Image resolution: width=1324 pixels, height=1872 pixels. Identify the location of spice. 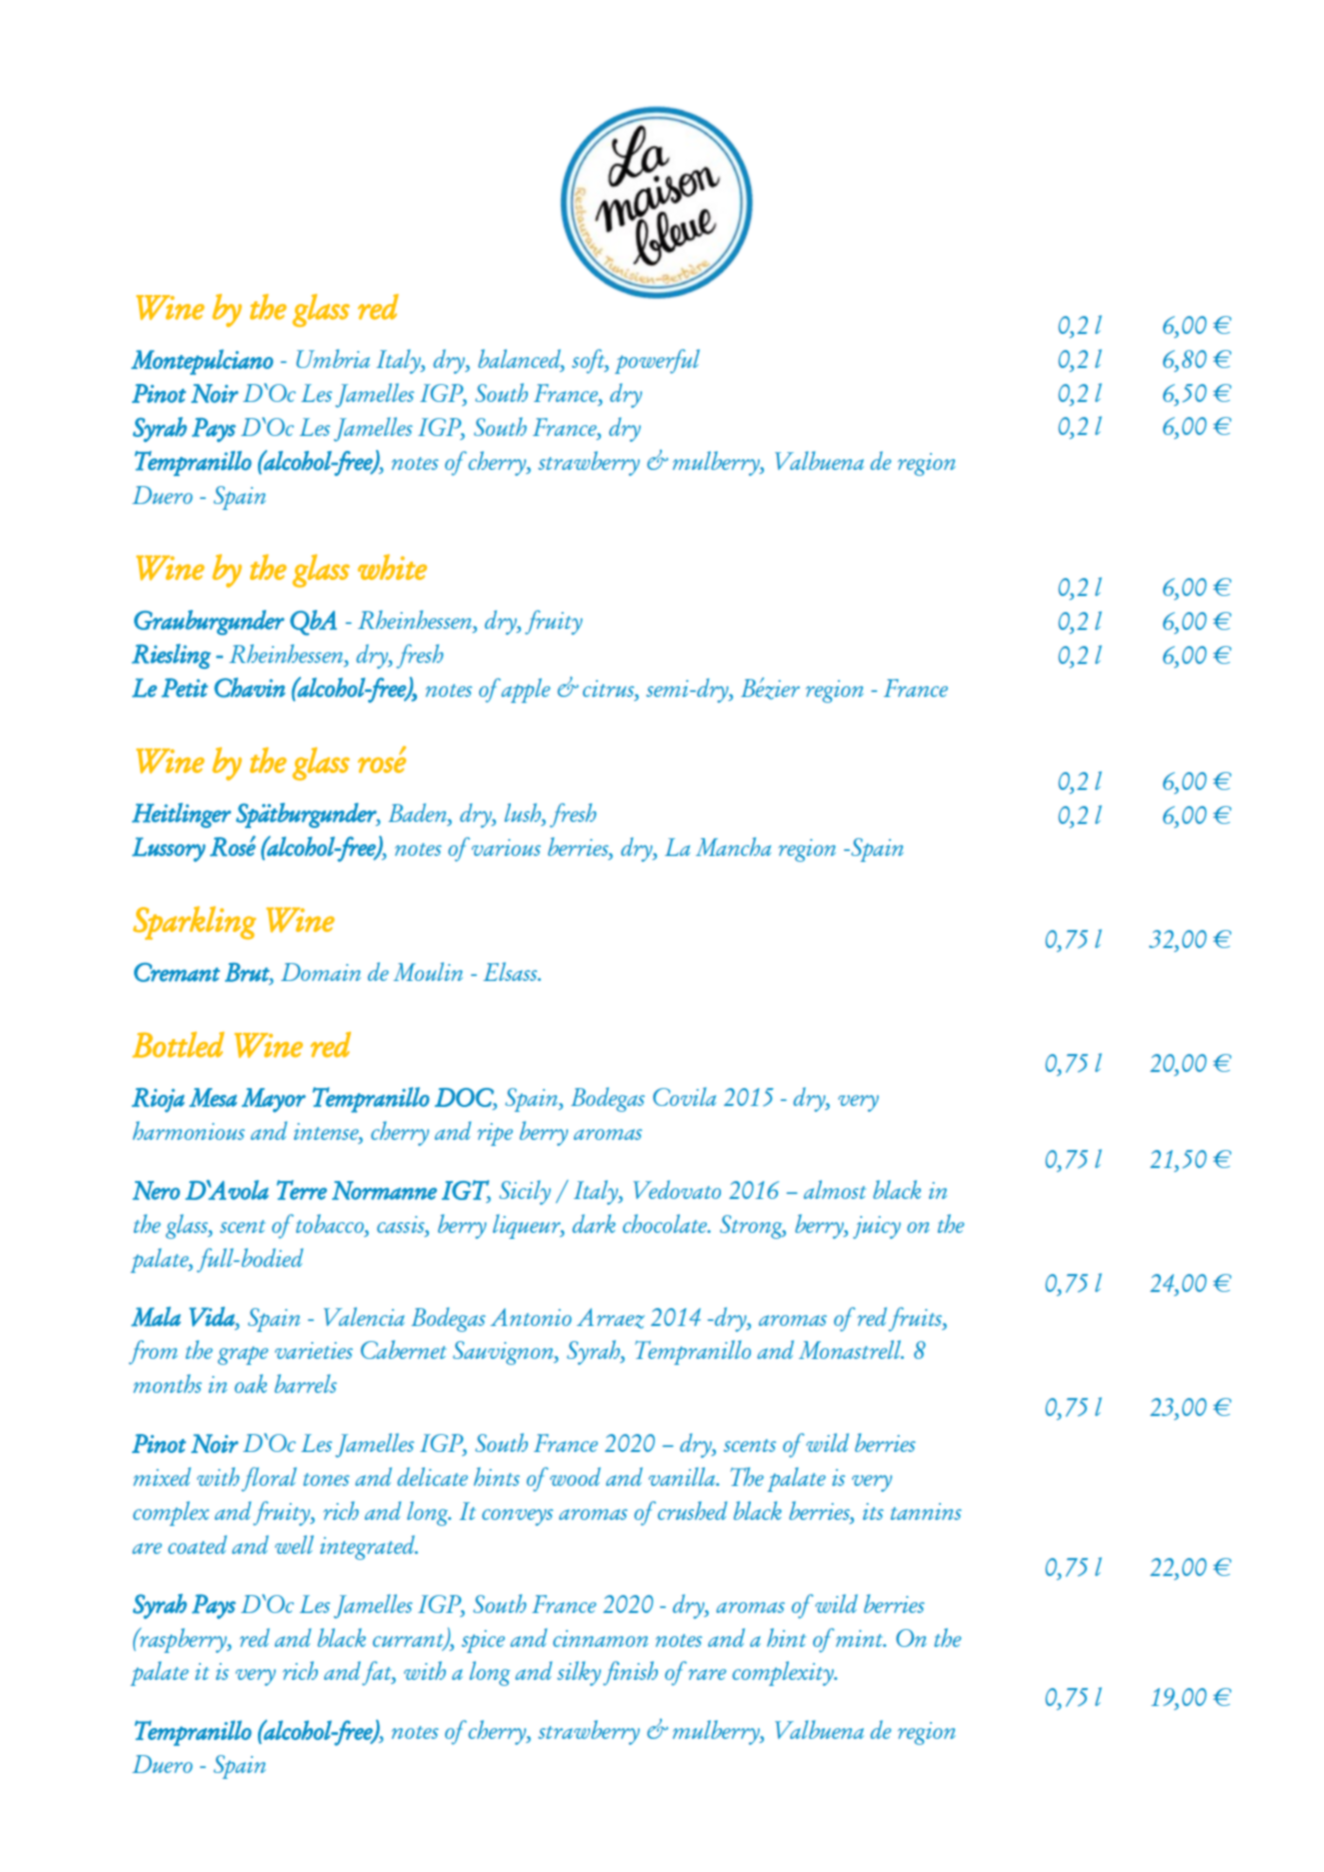
(483, 1641).
